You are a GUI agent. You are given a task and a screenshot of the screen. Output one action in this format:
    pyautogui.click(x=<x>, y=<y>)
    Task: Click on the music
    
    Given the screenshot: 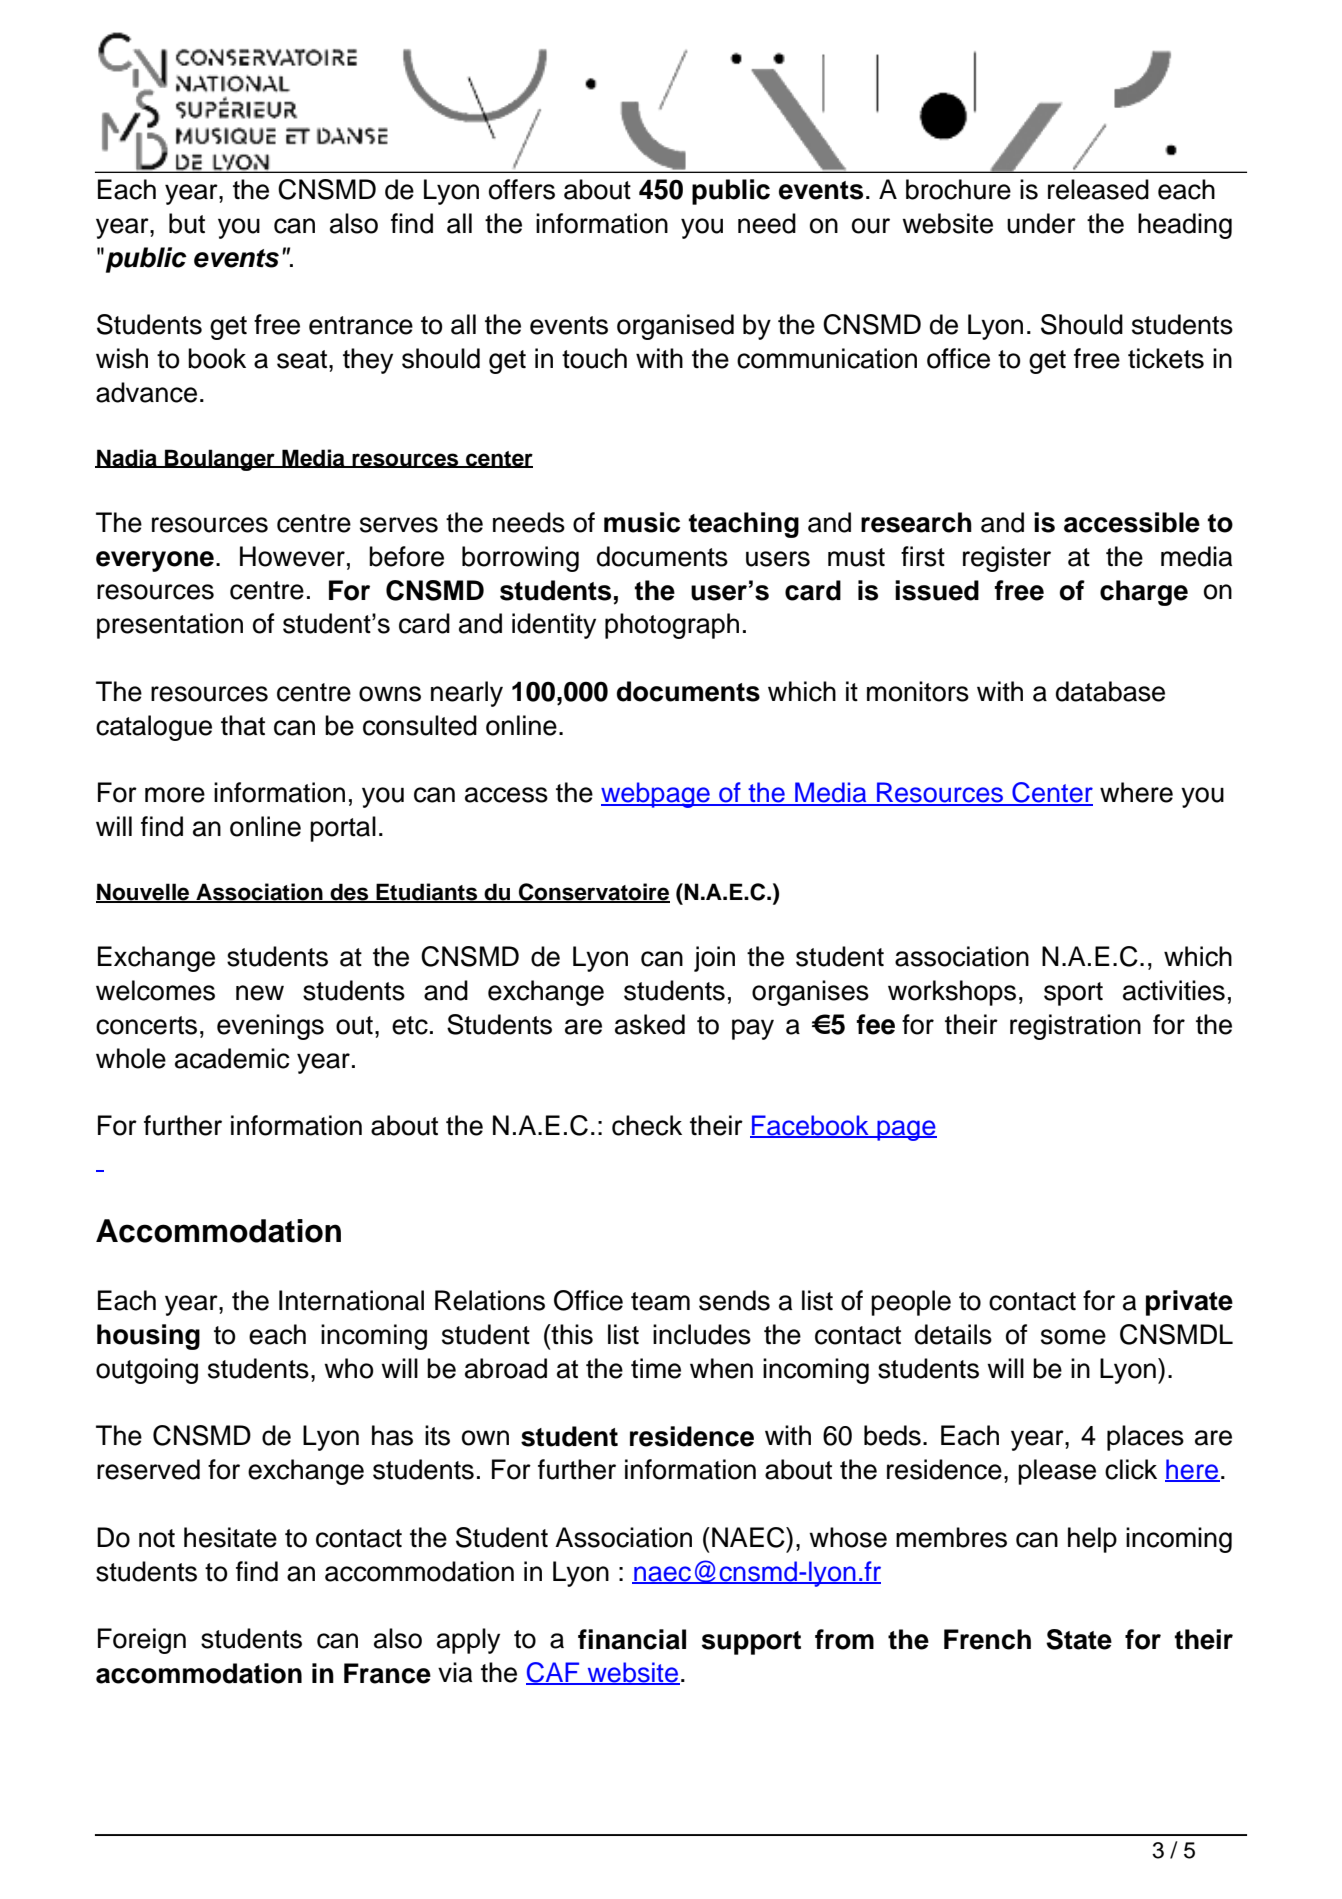 What is the action you would take?
    pyautogui.click(x=642, y=522)
